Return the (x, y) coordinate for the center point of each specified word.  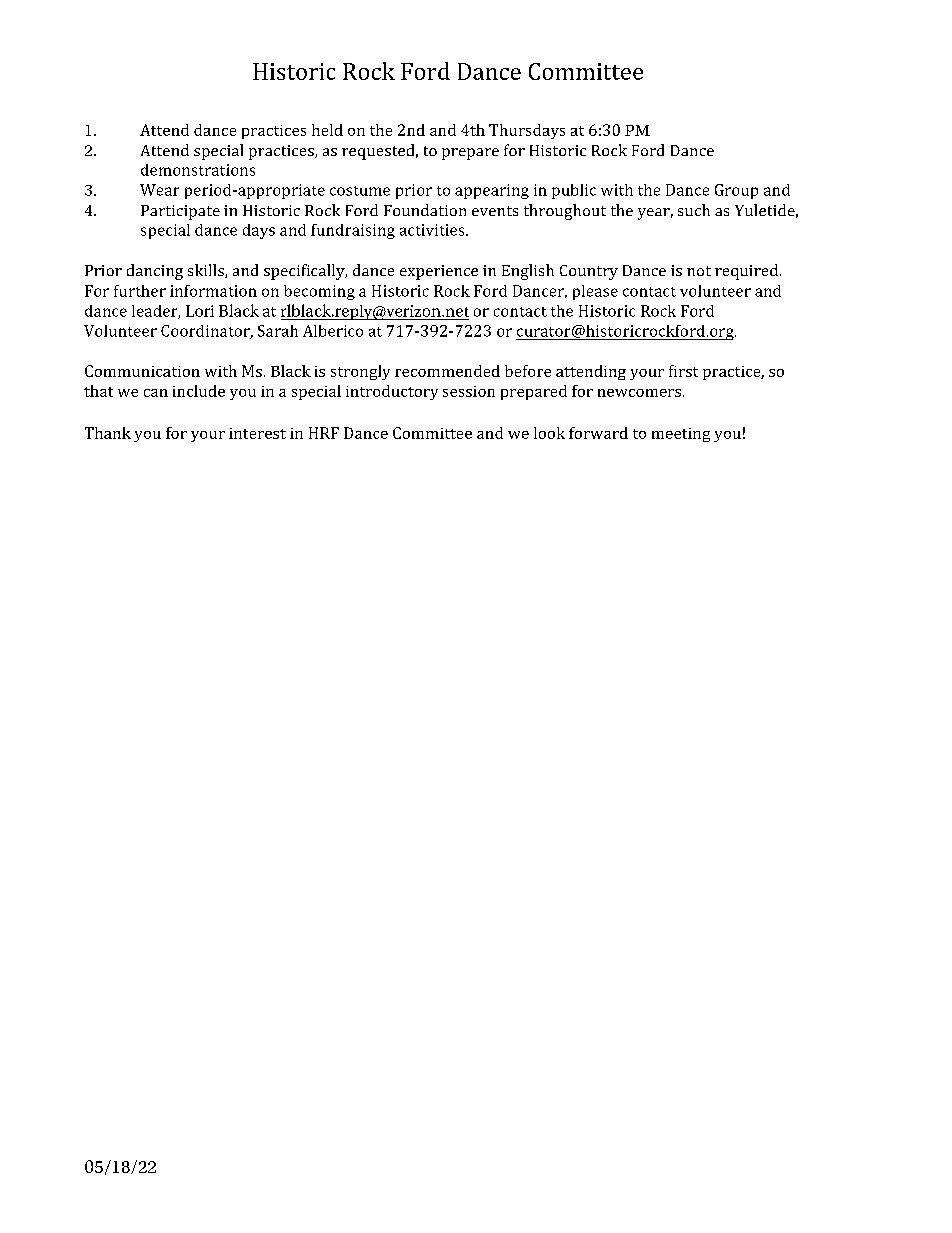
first (683, 371)
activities (433, 230)
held (327, 130)
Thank (108, 433)
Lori (200, 311)
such (694, 210)
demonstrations (198, 170)
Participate (180, 212)
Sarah (278, 331)
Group (736, 191)
